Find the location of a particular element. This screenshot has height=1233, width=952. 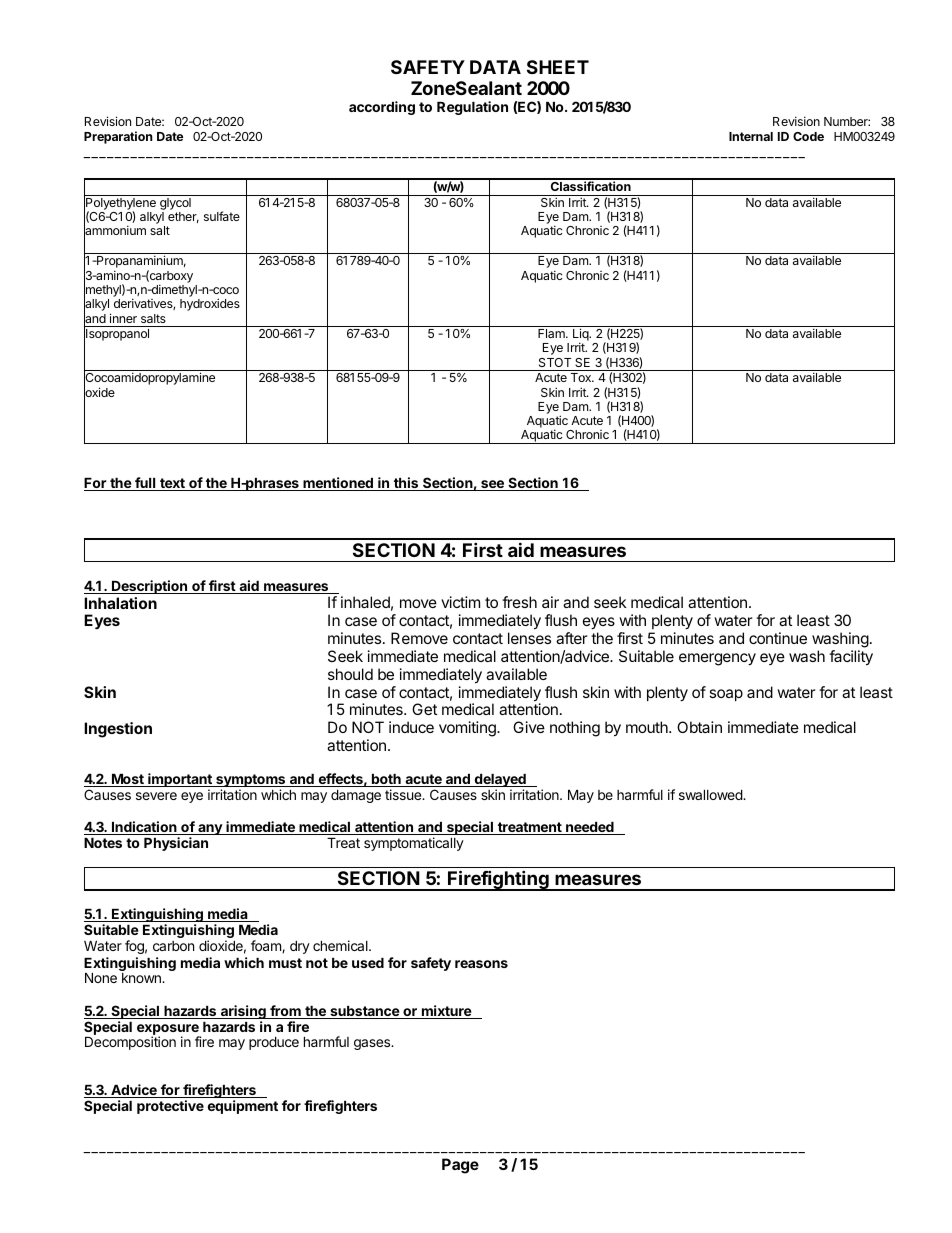

Flam is located at coordinates (552, 333).
